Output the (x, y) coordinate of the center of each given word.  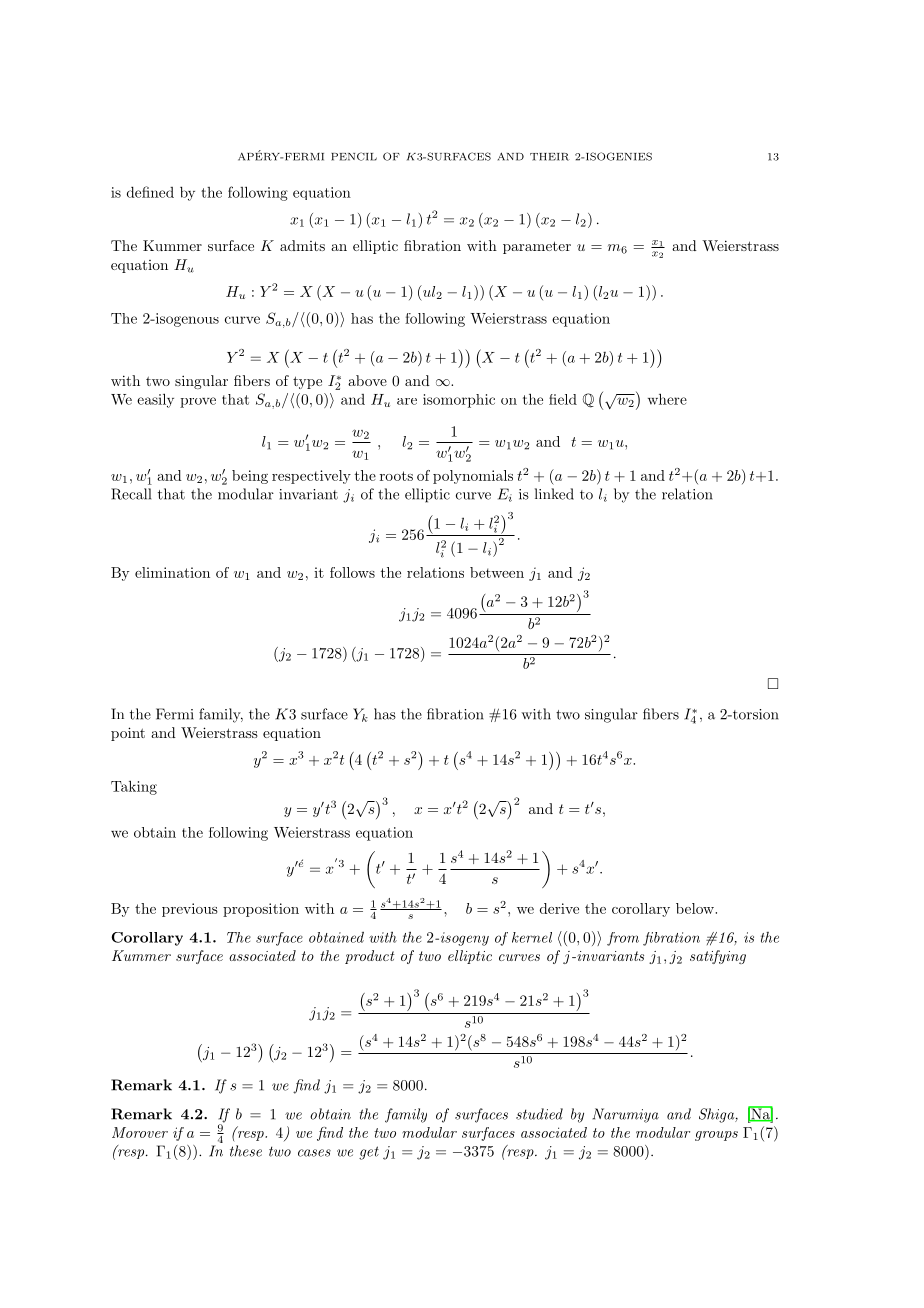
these (246, 1151)
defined (150, 192)
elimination (172, 572)
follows (352, 572)
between (497, 572)
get (369, 1153)
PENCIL (354, 156)
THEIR (550, 157)
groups (716, 1136)
